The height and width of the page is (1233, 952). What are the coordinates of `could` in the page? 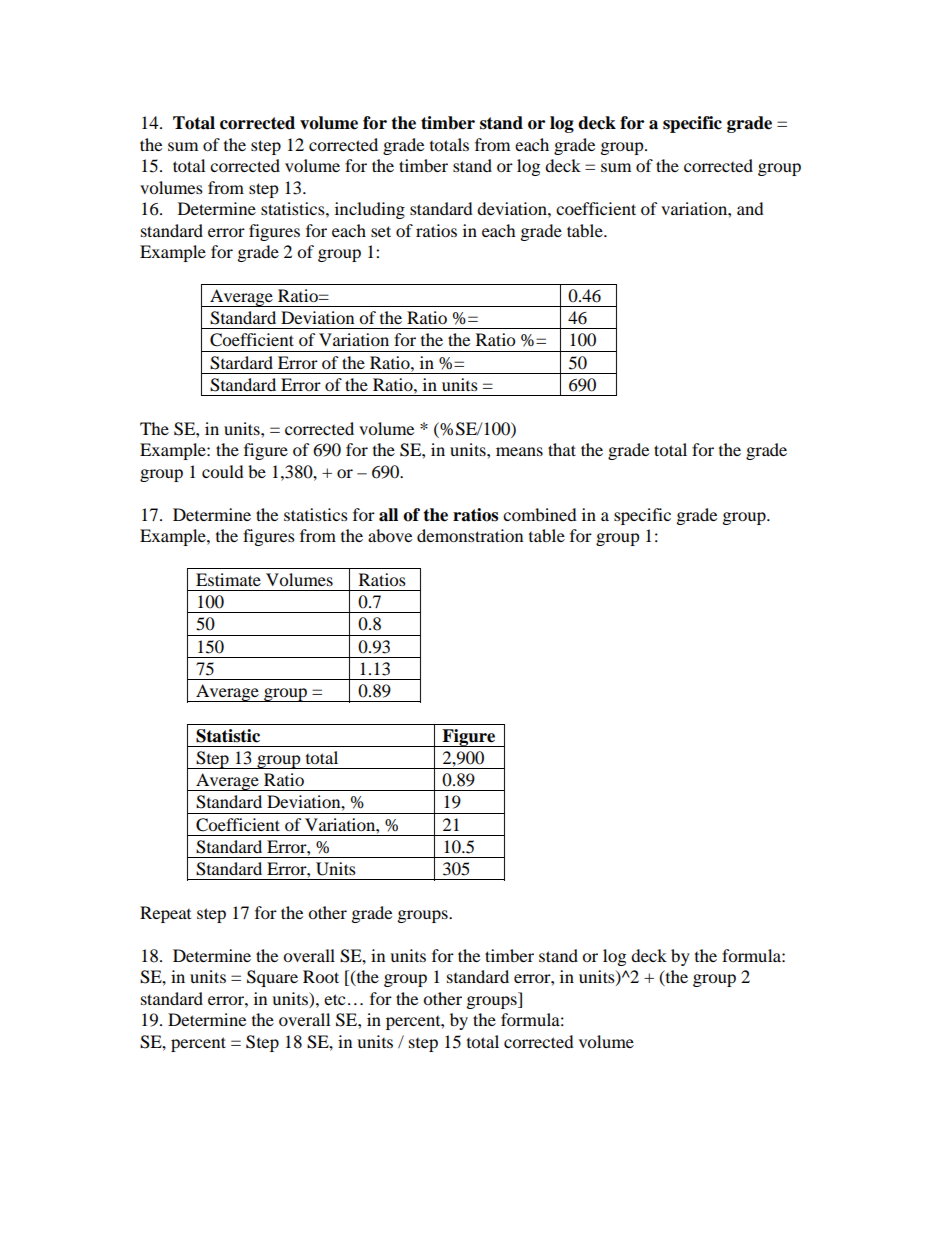 It's located at (223, 471).
